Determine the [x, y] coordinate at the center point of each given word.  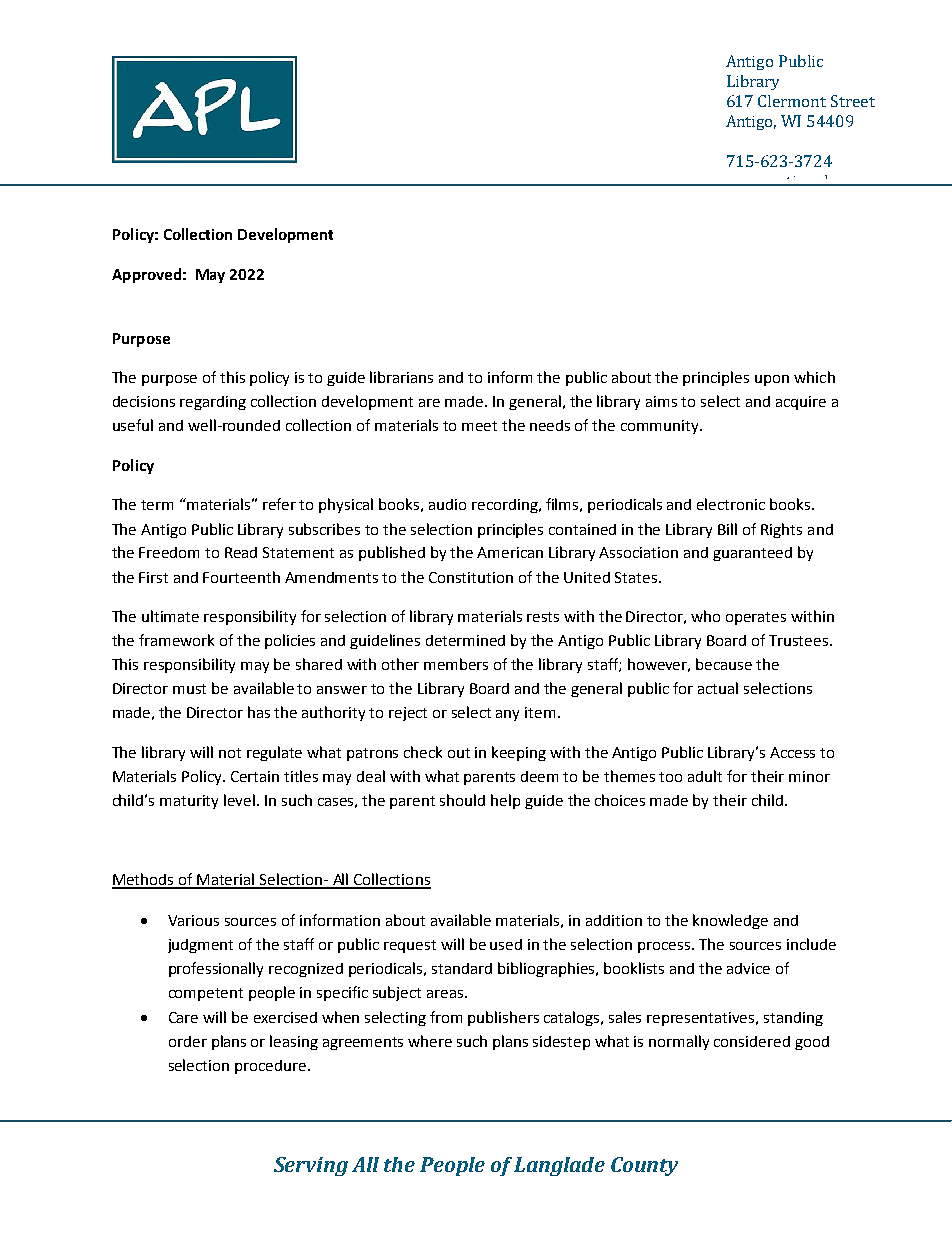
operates [756, 618]
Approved [146, 275]
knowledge [730, 921]
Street [853, 101]
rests [543, 617]
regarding [213, 403]
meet [479, 426]
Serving [311, 1166]
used [506, 944]
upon [772, 380]
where [430, 1041]
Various [193, 920]
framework [176, 640]
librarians [401, 377]
